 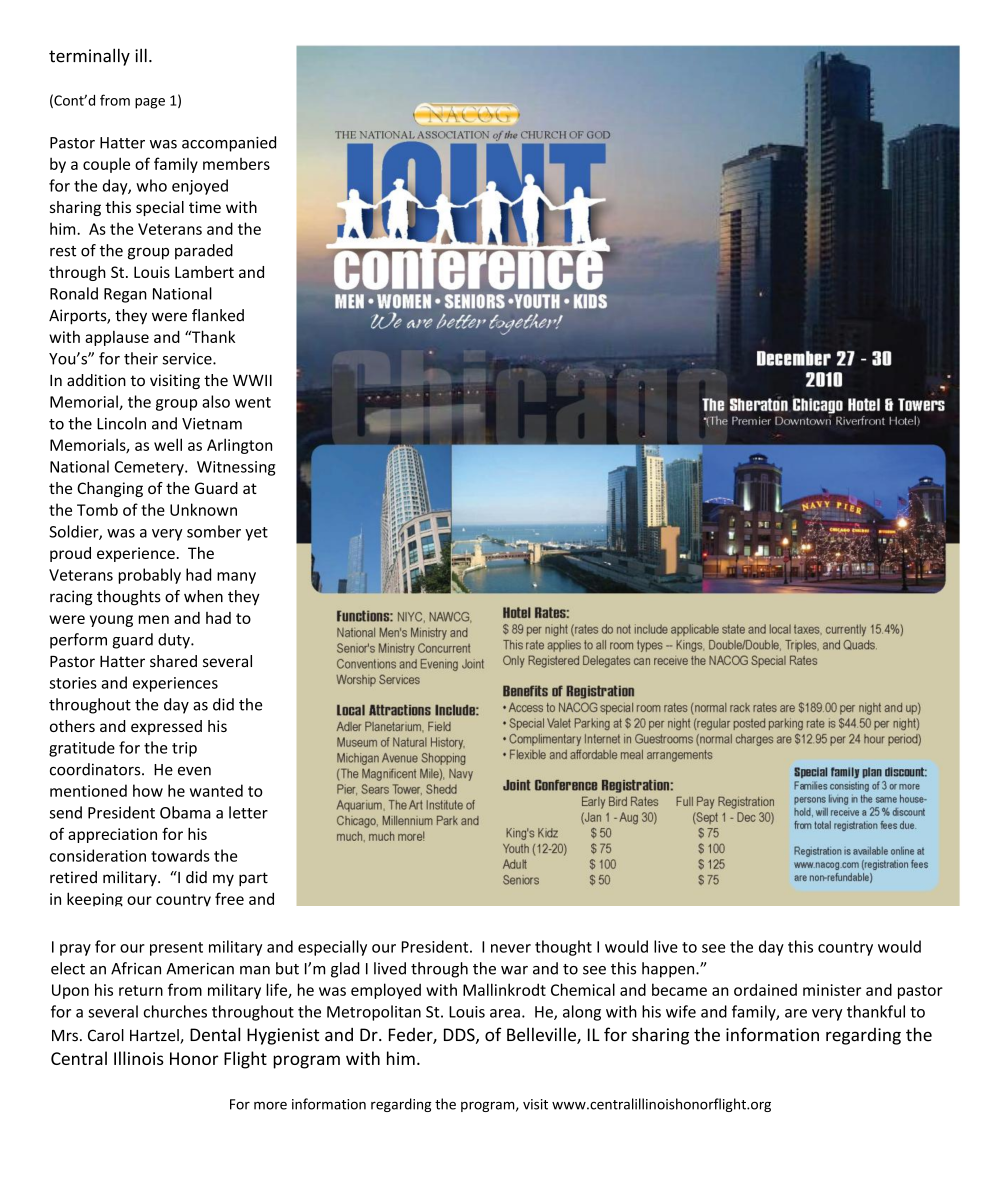 I want to click on Carol, so click(x=106, y=1035).
